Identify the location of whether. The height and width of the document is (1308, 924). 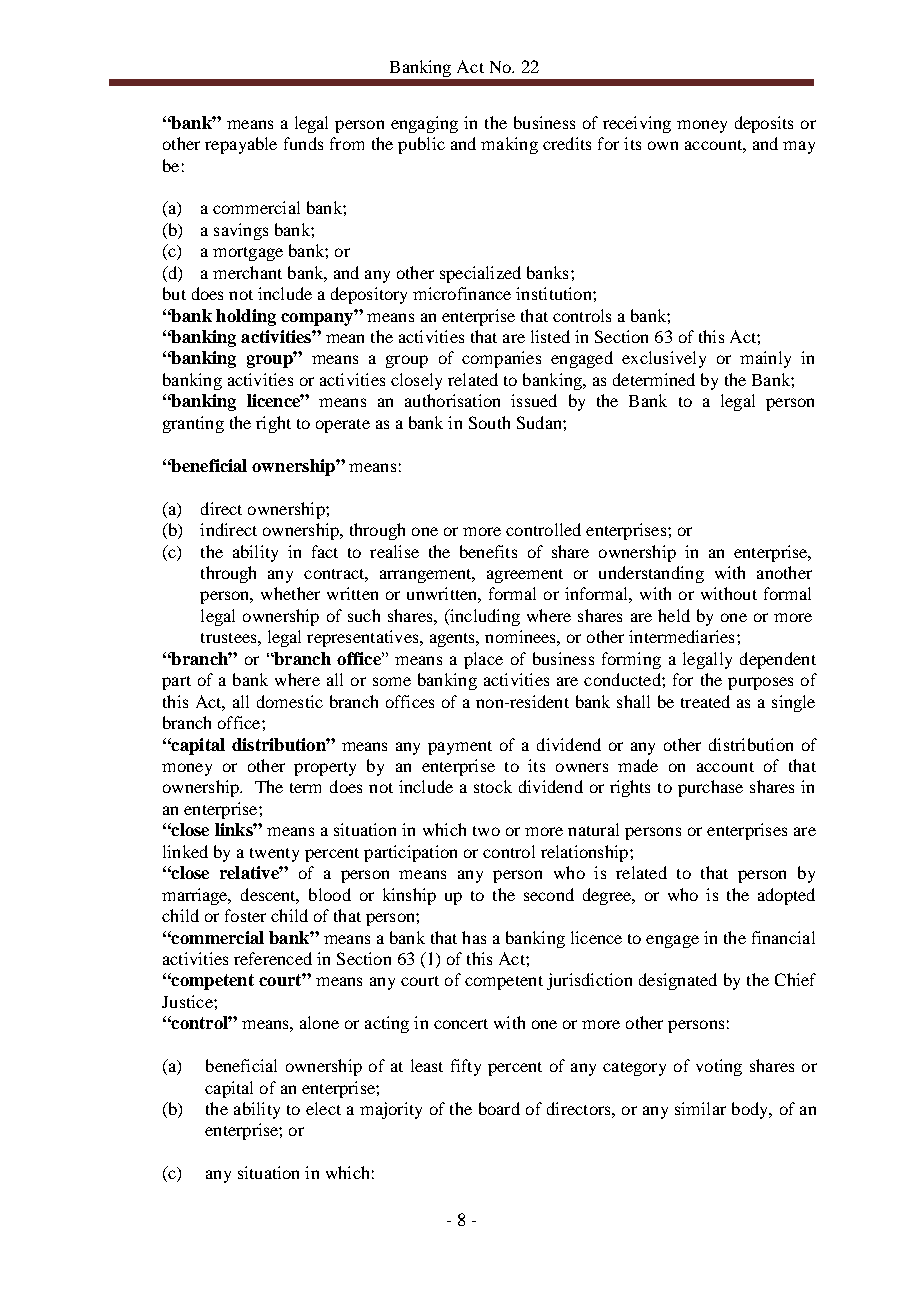
(290, 593).
